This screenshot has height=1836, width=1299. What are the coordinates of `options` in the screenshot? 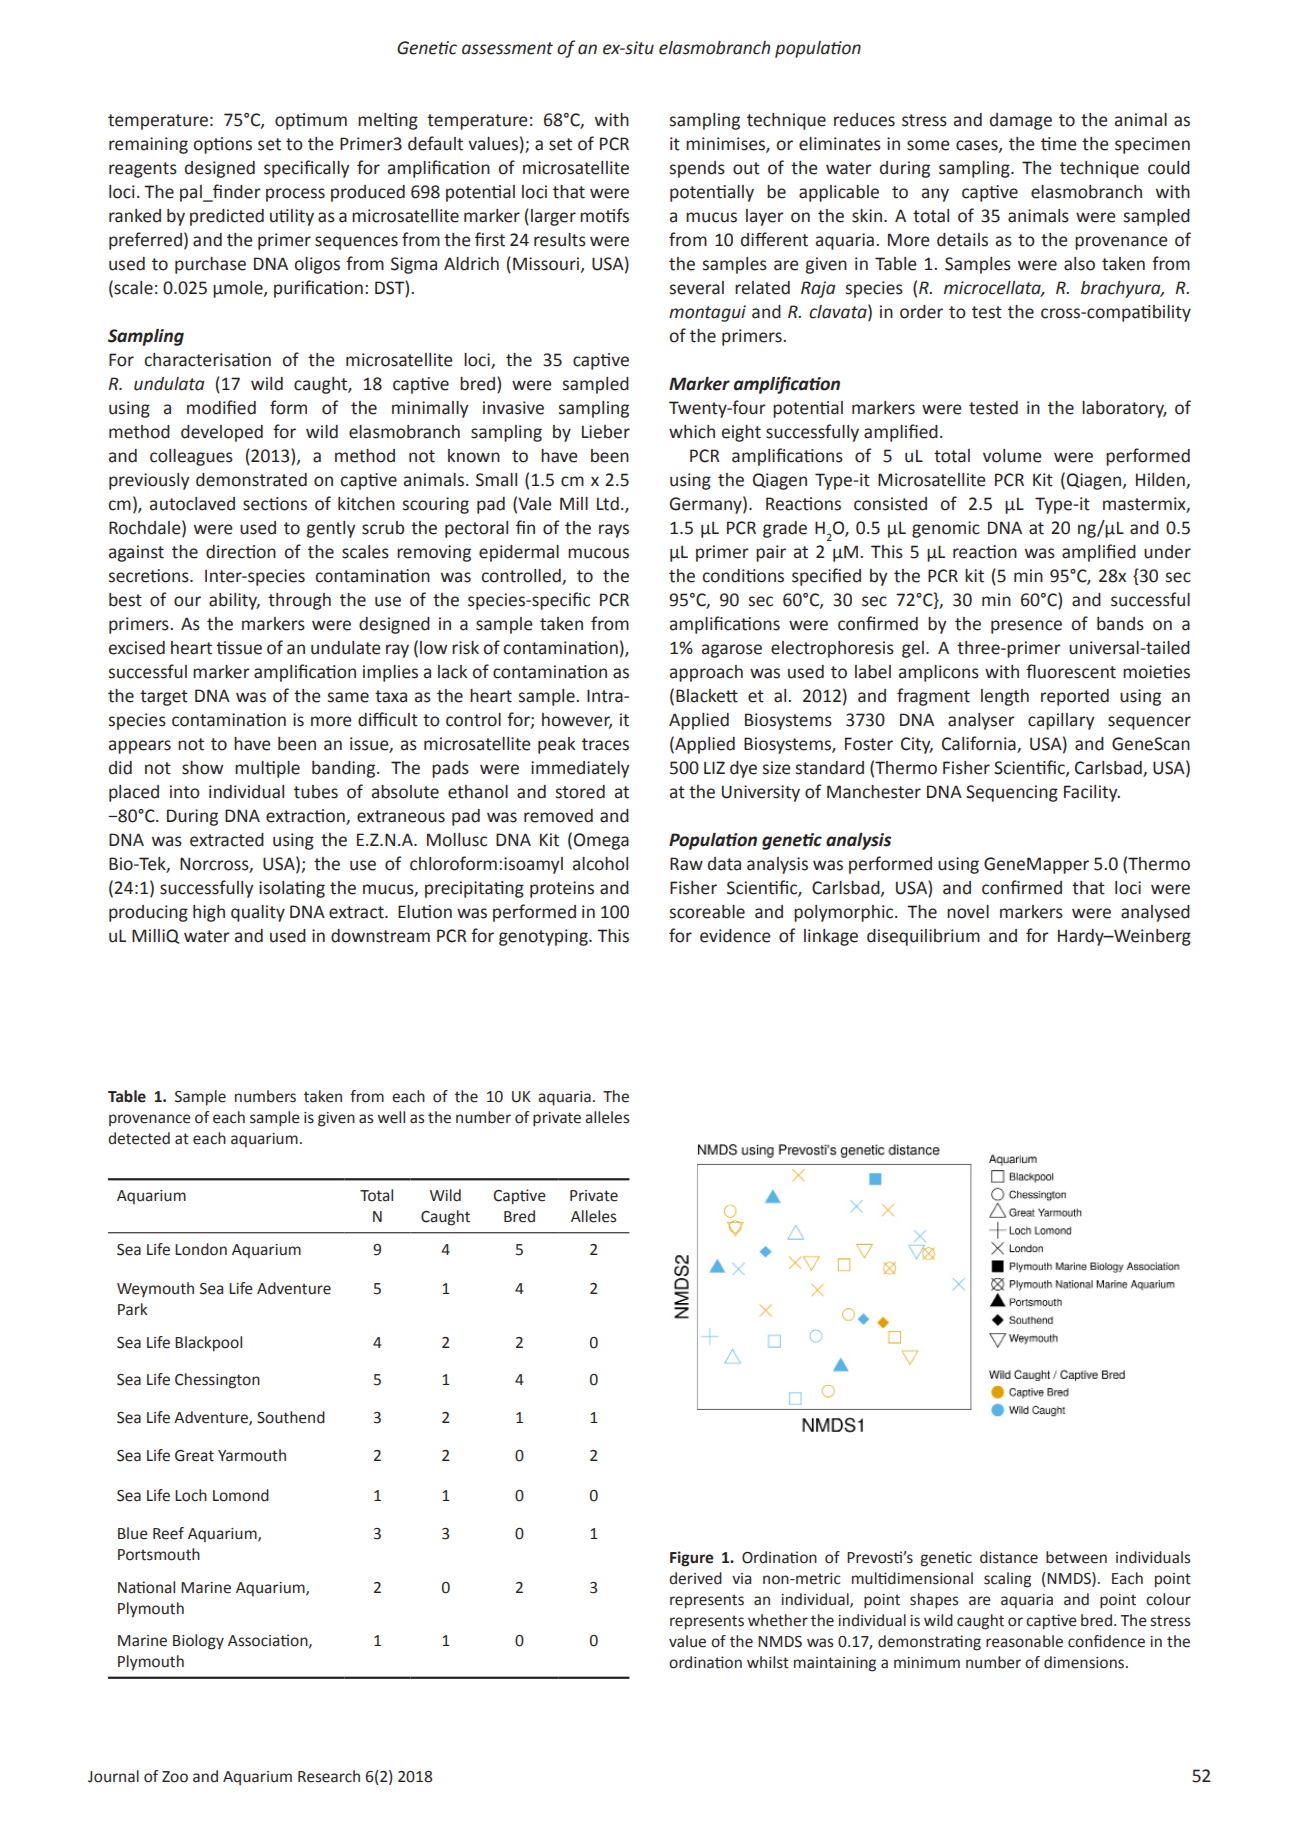 It's located at (222, 145).
